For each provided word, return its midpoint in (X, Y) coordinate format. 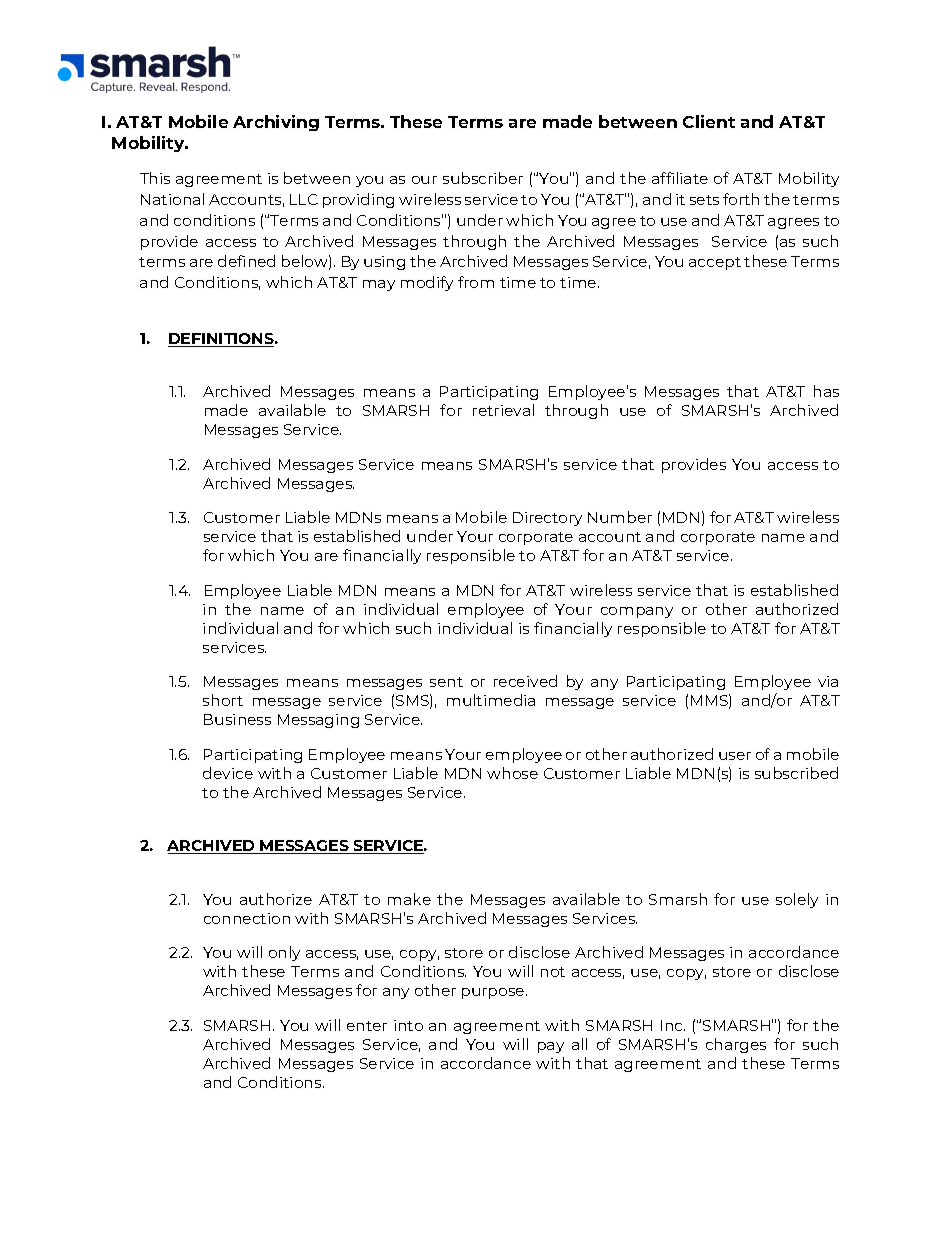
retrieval (503, 410)
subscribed (796, 773)
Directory (547, 519)
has (826, 391)
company (637, 612)
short (223, 700)
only (284, 953)
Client (709, 121)
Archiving (276, 123)
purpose (494, 993)
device (228, 773)
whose (512, 773)
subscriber (483, 178)
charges (736, 1045)
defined (246, 261)
